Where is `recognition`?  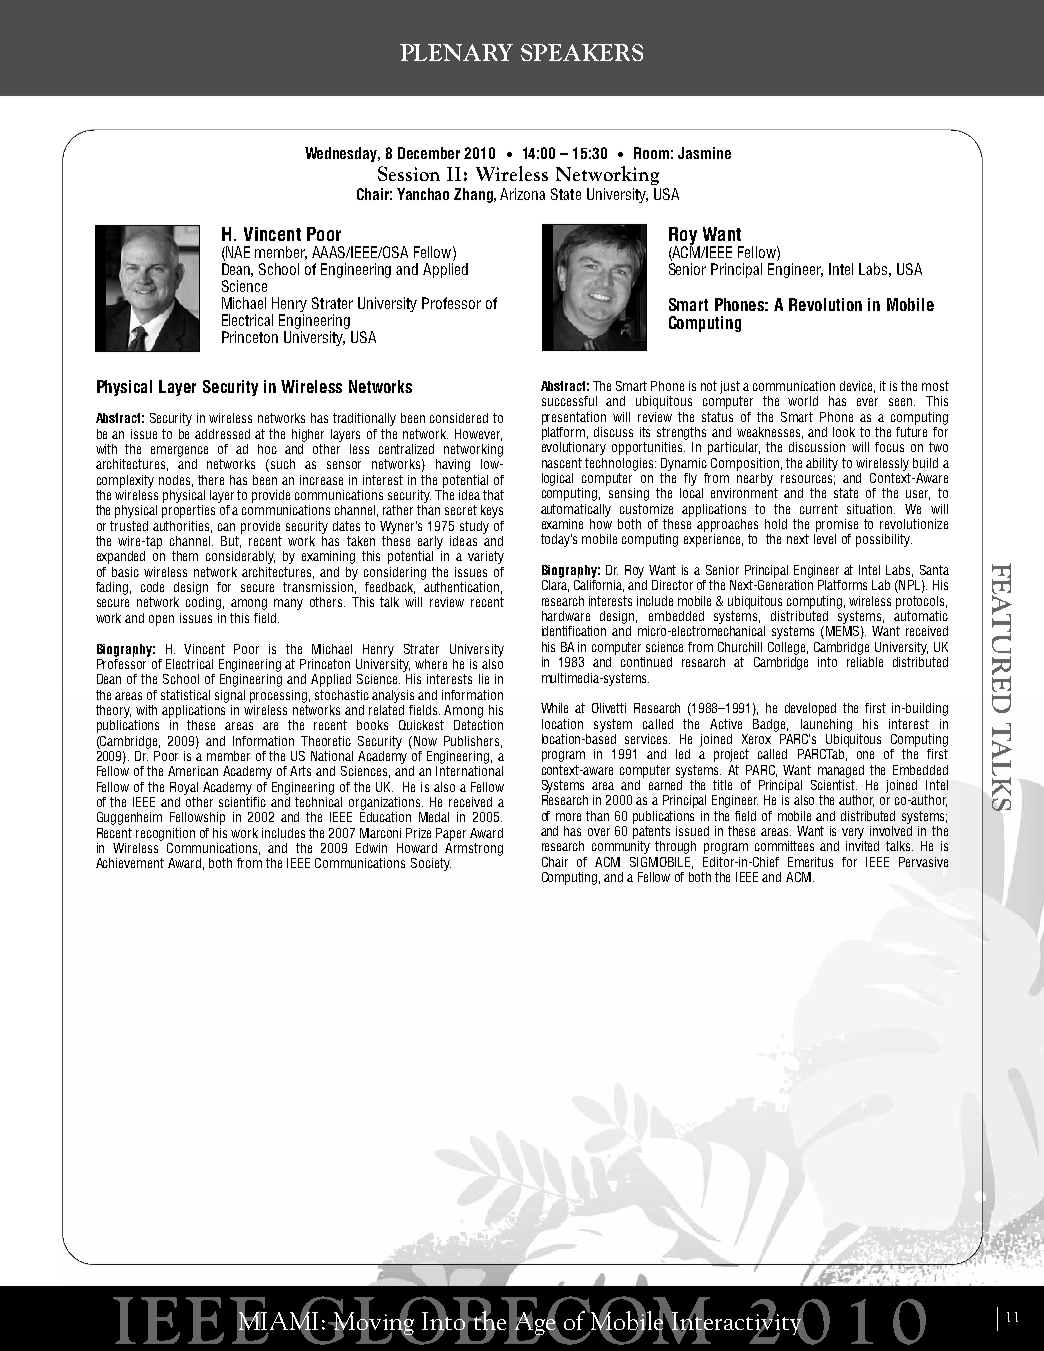
recognition is located at coordinates (165, 834).
